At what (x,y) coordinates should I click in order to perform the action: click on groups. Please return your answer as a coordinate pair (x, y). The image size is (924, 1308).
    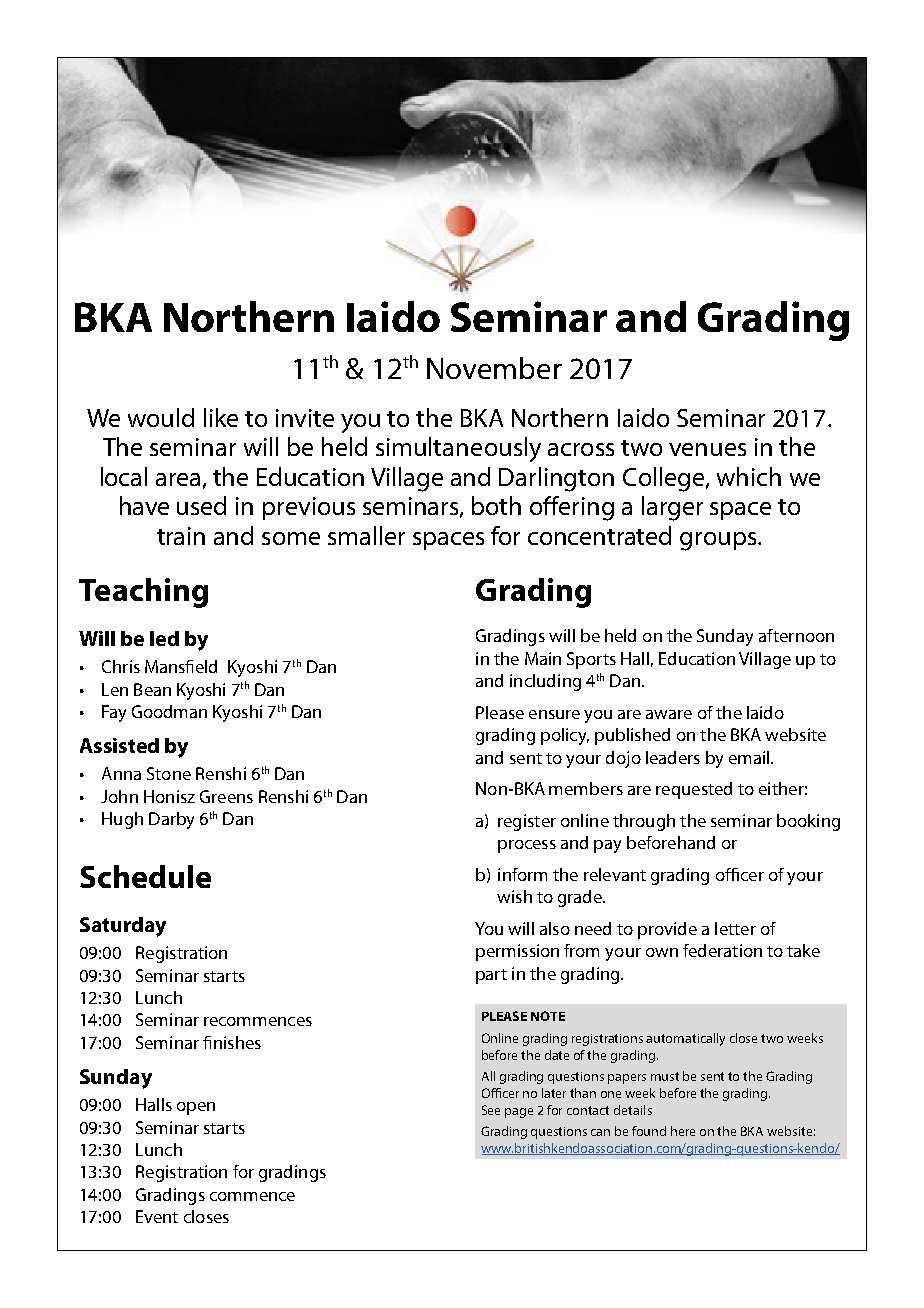
    Looking at the image, I should click on (719, 541).
